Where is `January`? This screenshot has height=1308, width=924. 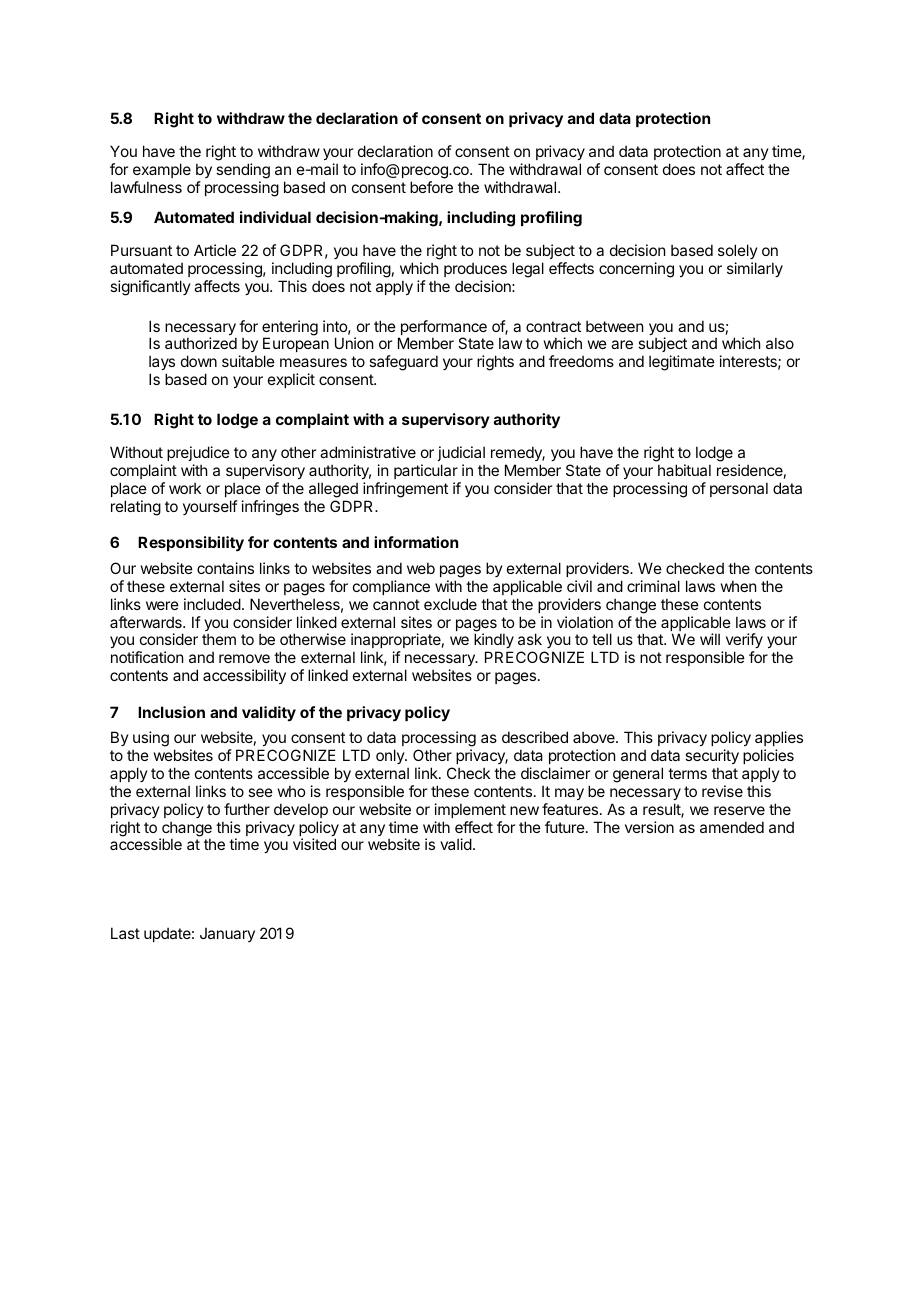
January is located at coordinates (227, 935).
